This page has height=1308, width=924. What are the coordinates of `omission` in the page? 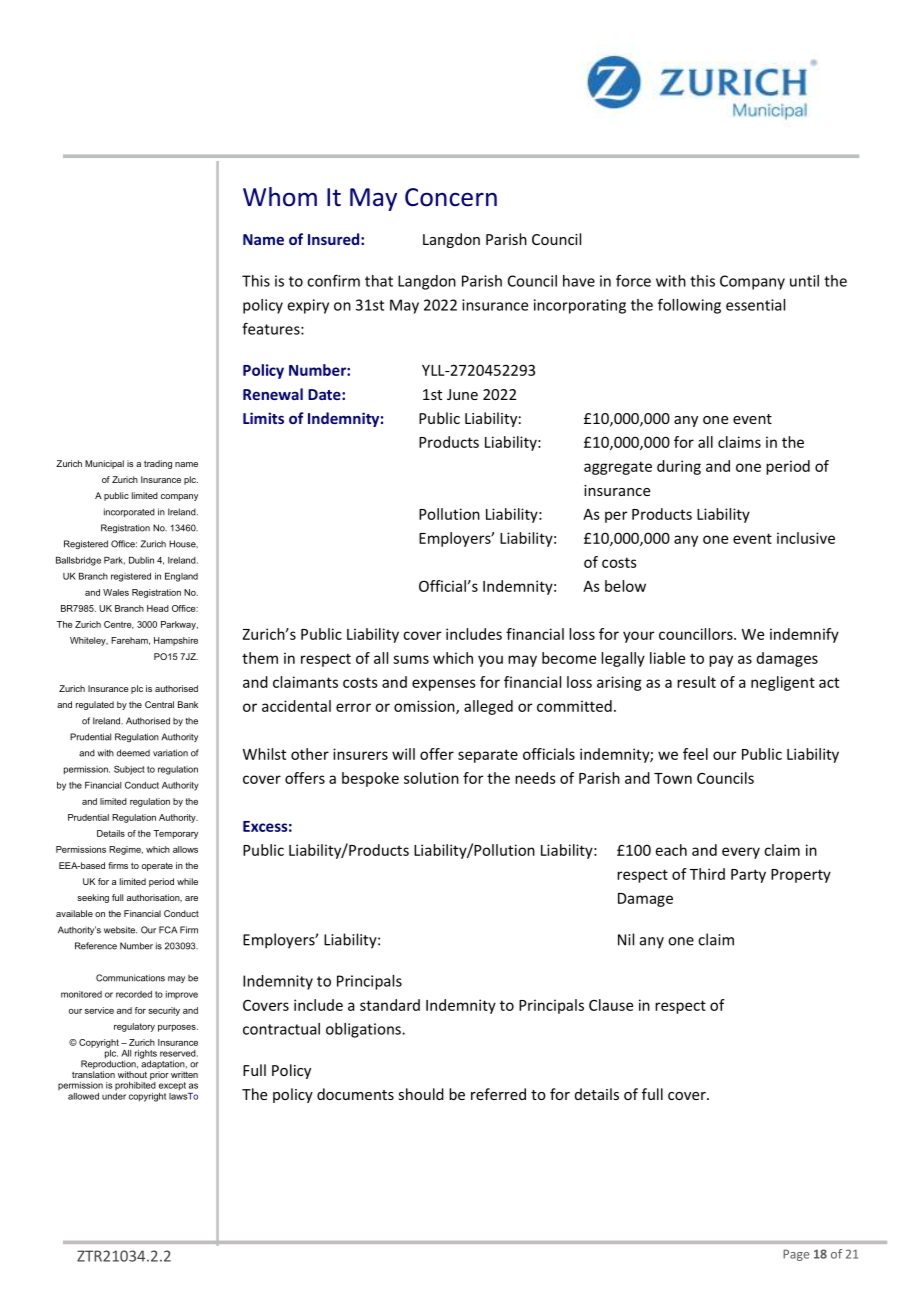 It's located at (425, 707).
